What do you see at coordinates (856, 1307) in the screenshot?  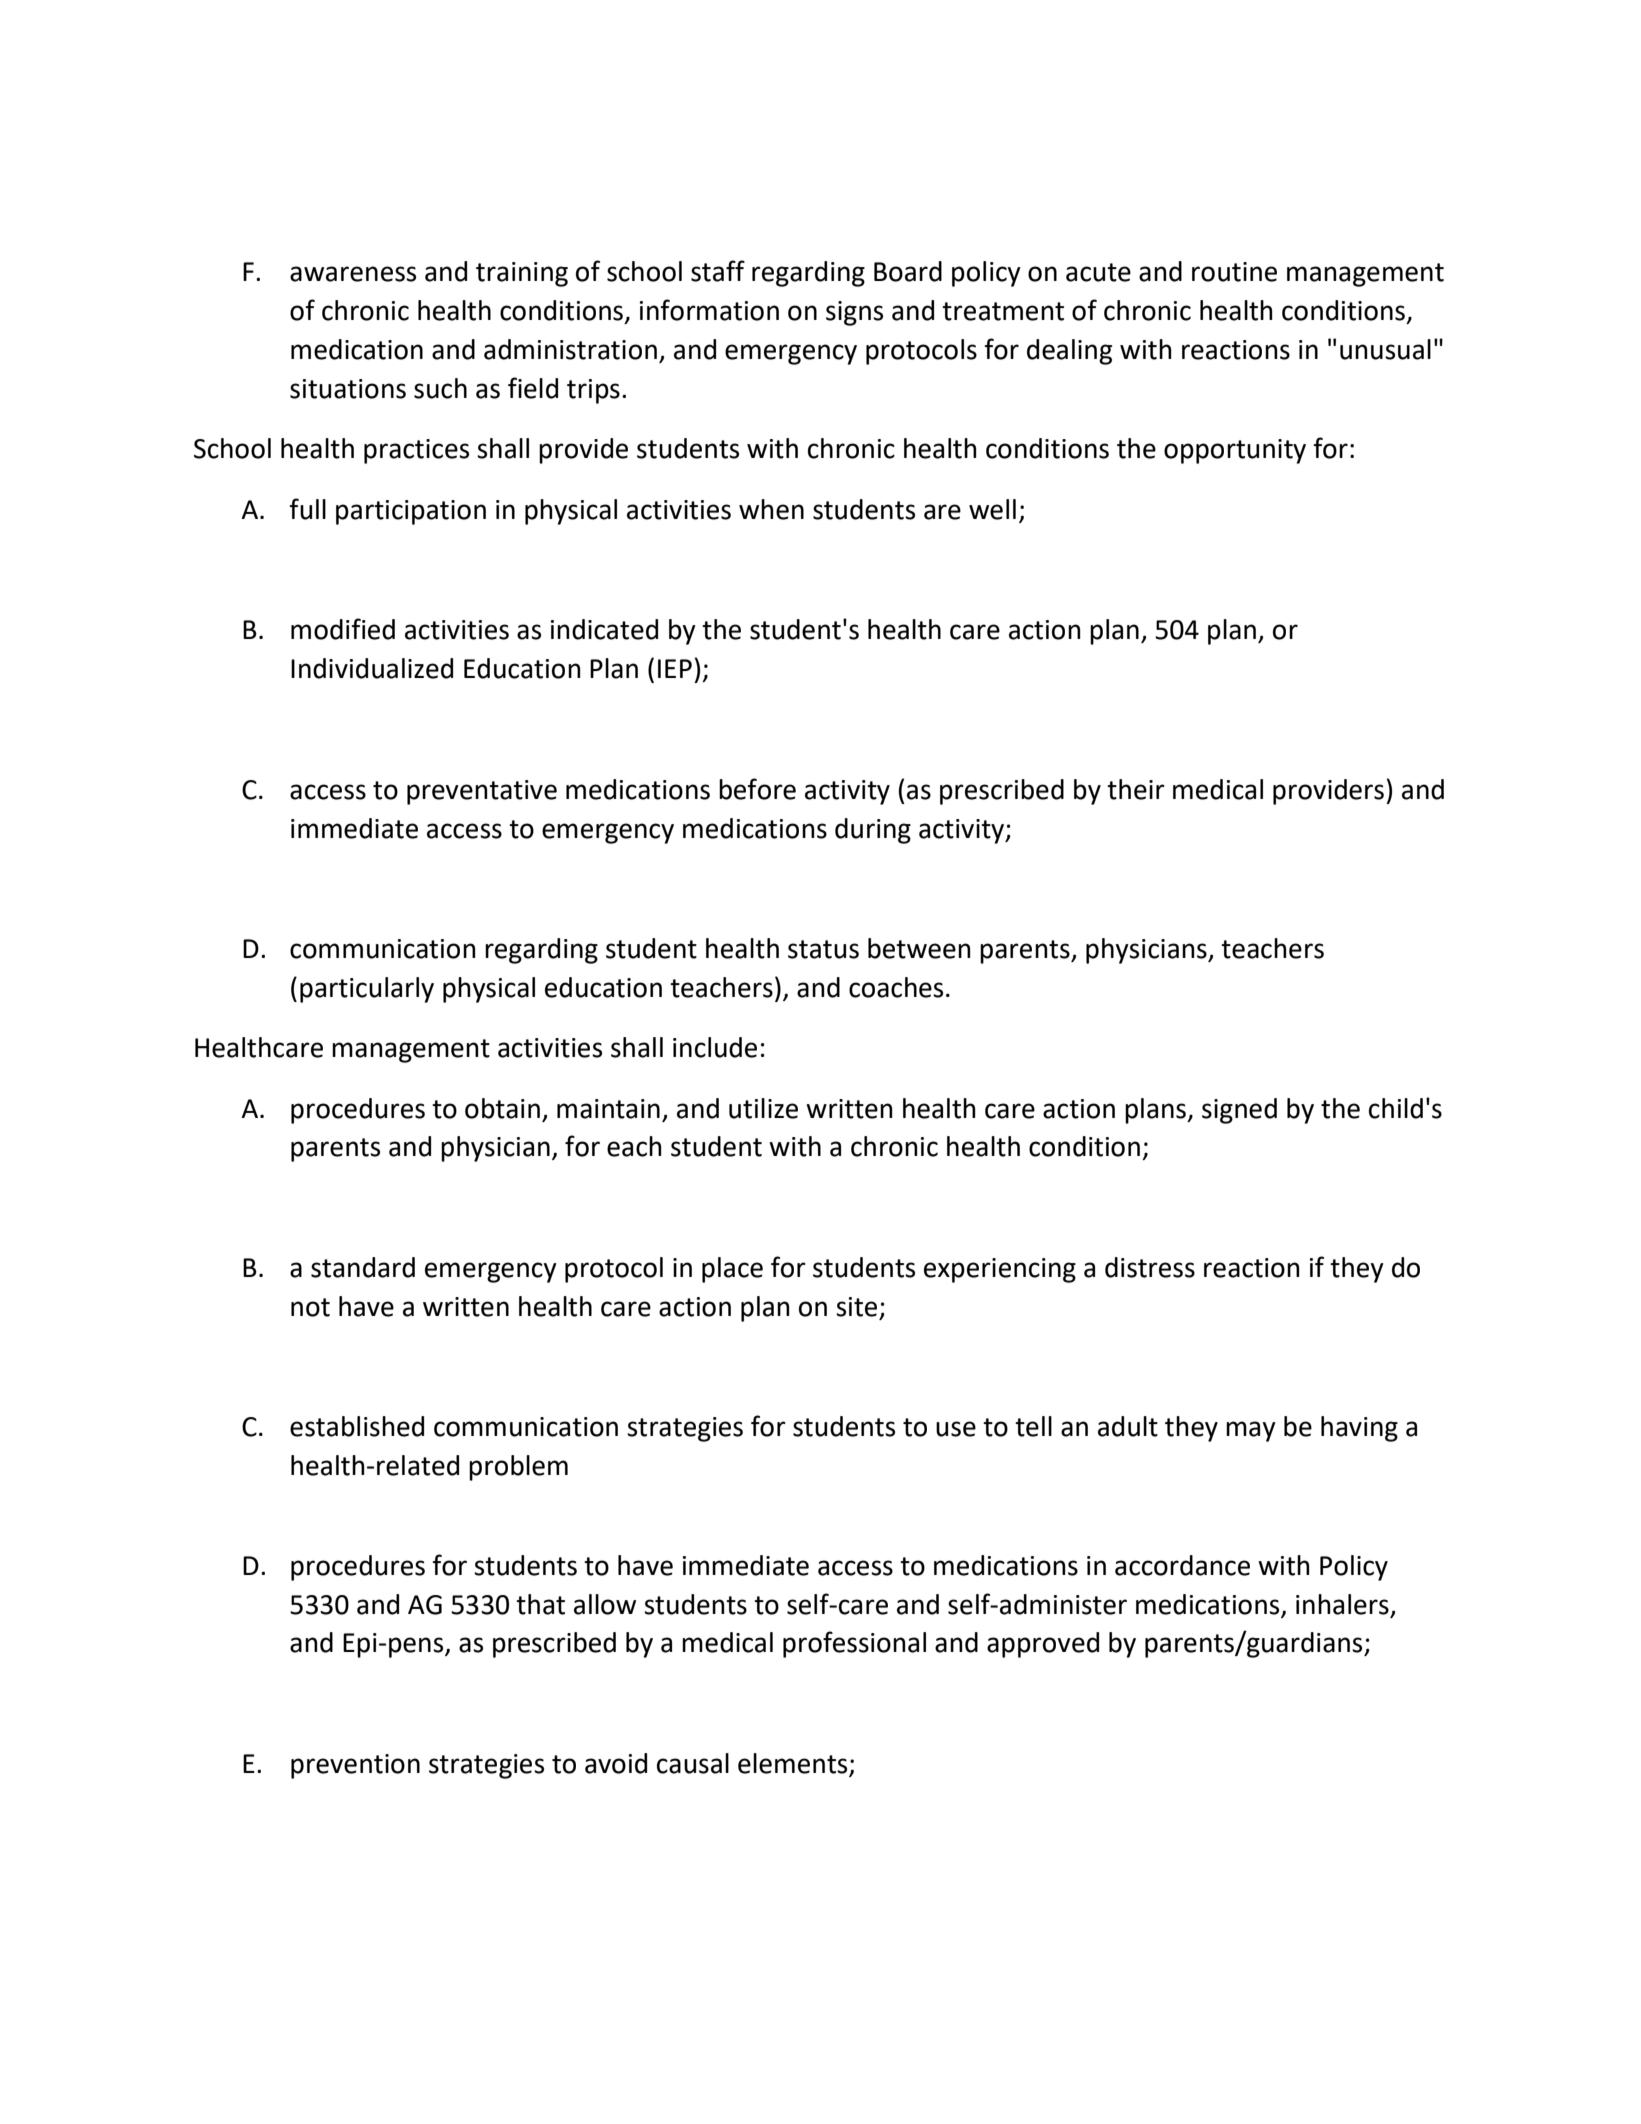 I see `site` at bounding box center [856, 1307].
